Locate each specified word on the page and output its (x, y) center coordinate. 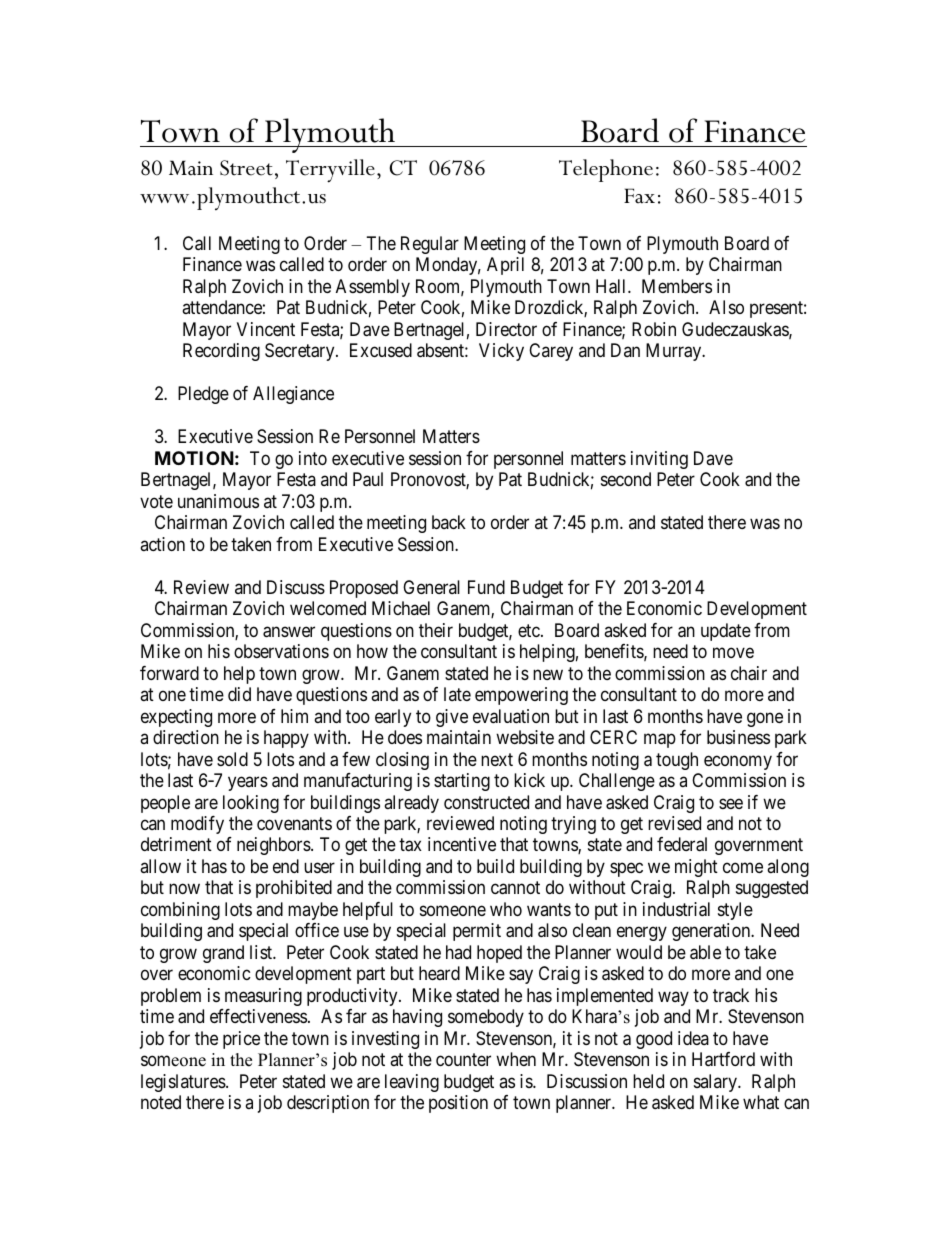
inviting (659, 460)
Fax (639, 196)
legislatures (184, 1083)
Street (246, 168)
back (449, 522)
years (248, 783)
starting (462, 782)
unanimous (218, 501)
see (731, 803)
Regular (430, 245)
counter (463, 1059)
